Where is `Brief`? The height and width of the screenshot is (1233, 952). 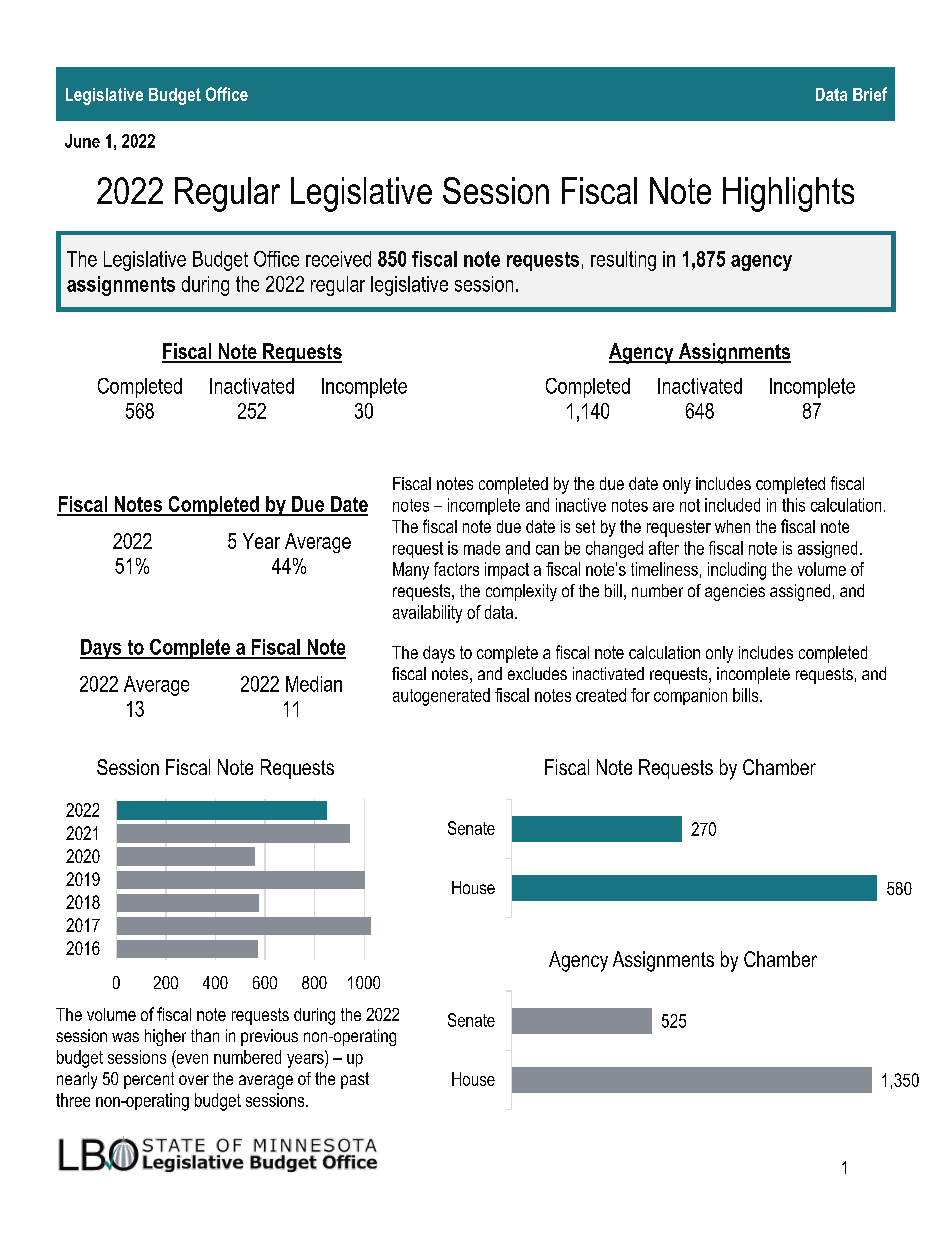
Brief is located at coordinates (870, 94).
